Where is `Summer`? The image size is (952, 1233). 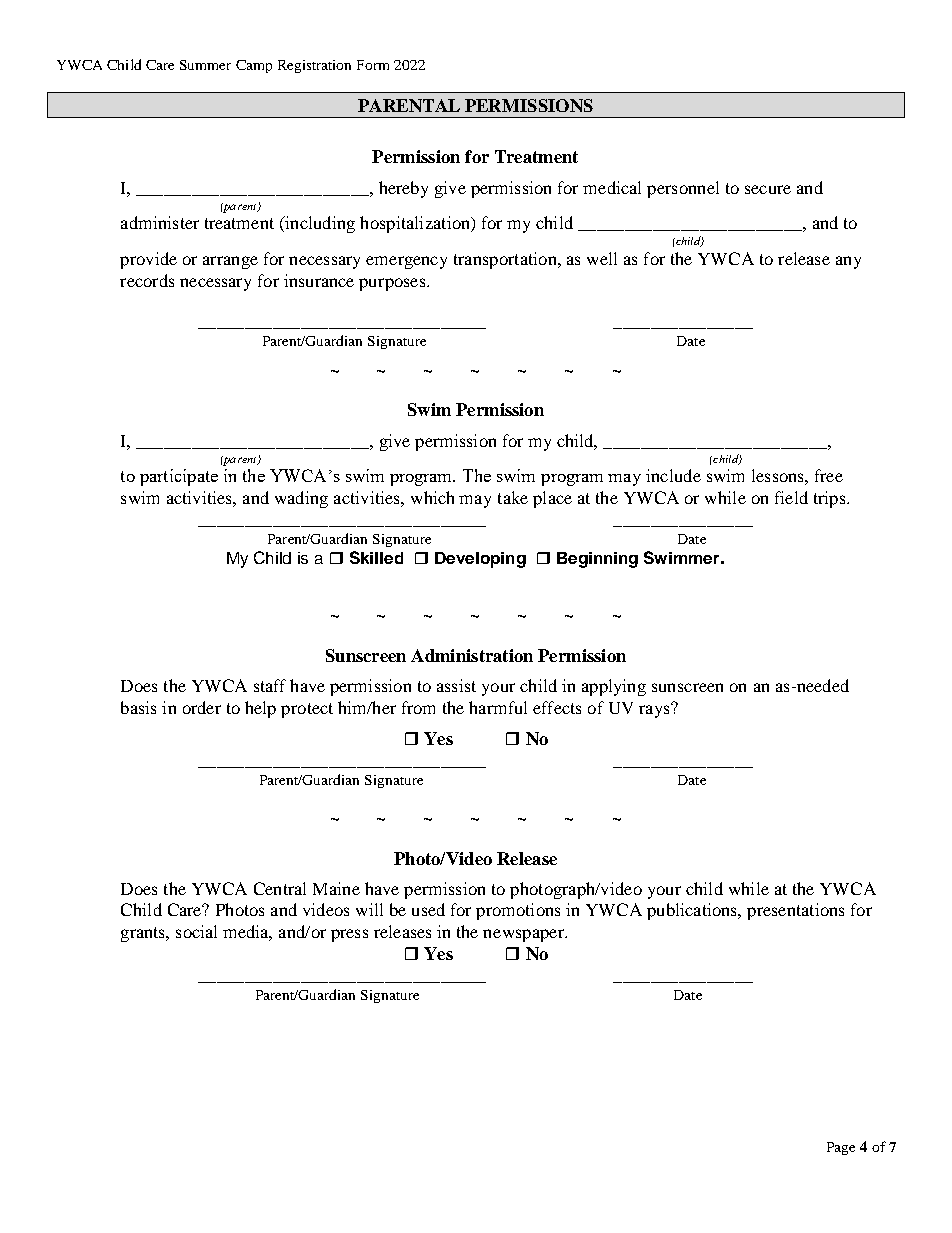 Summer is located at coordinates (205, 65).
